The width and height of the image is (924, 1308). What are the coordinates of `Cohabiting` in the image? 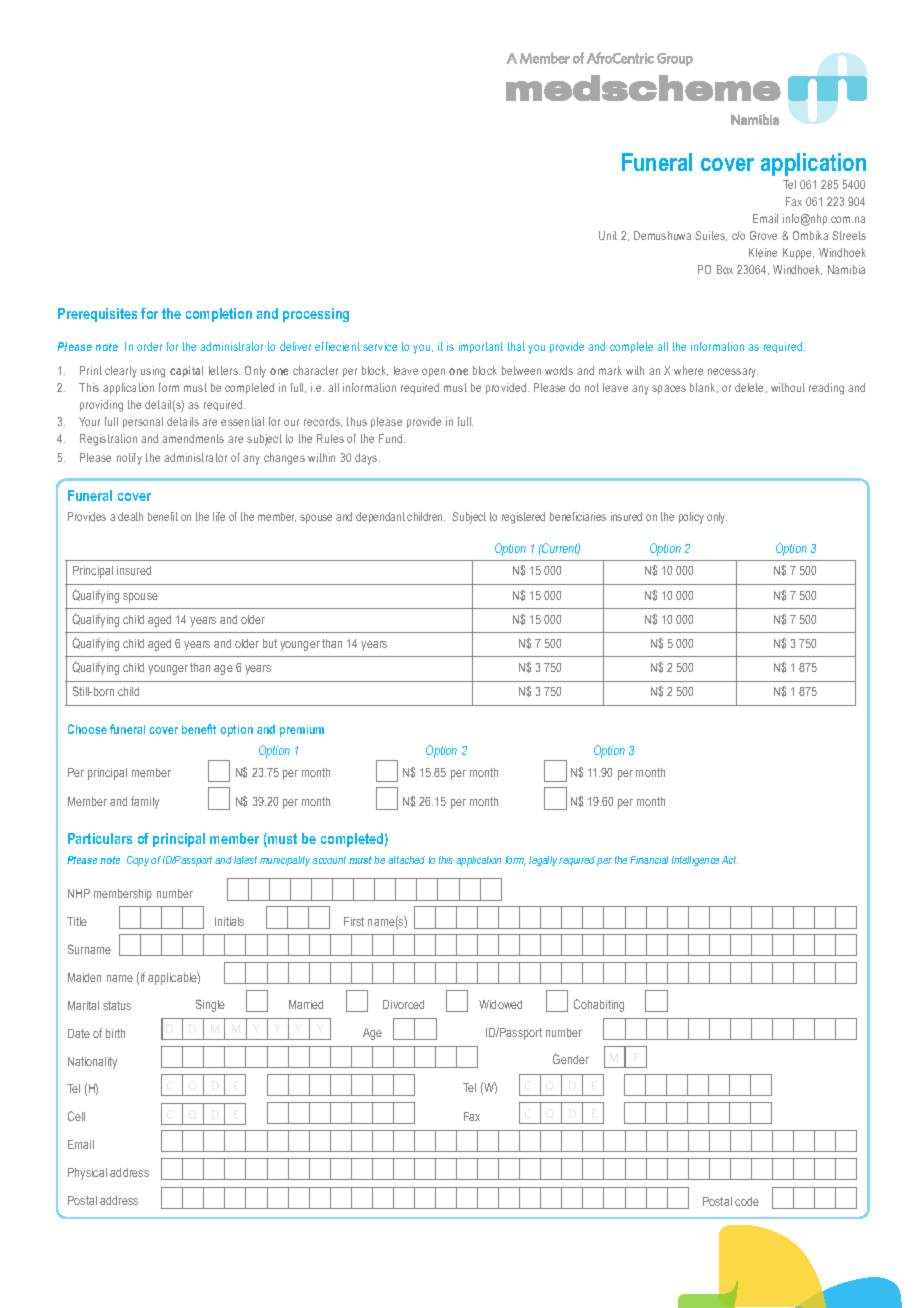 It's located at (599, 1005).
